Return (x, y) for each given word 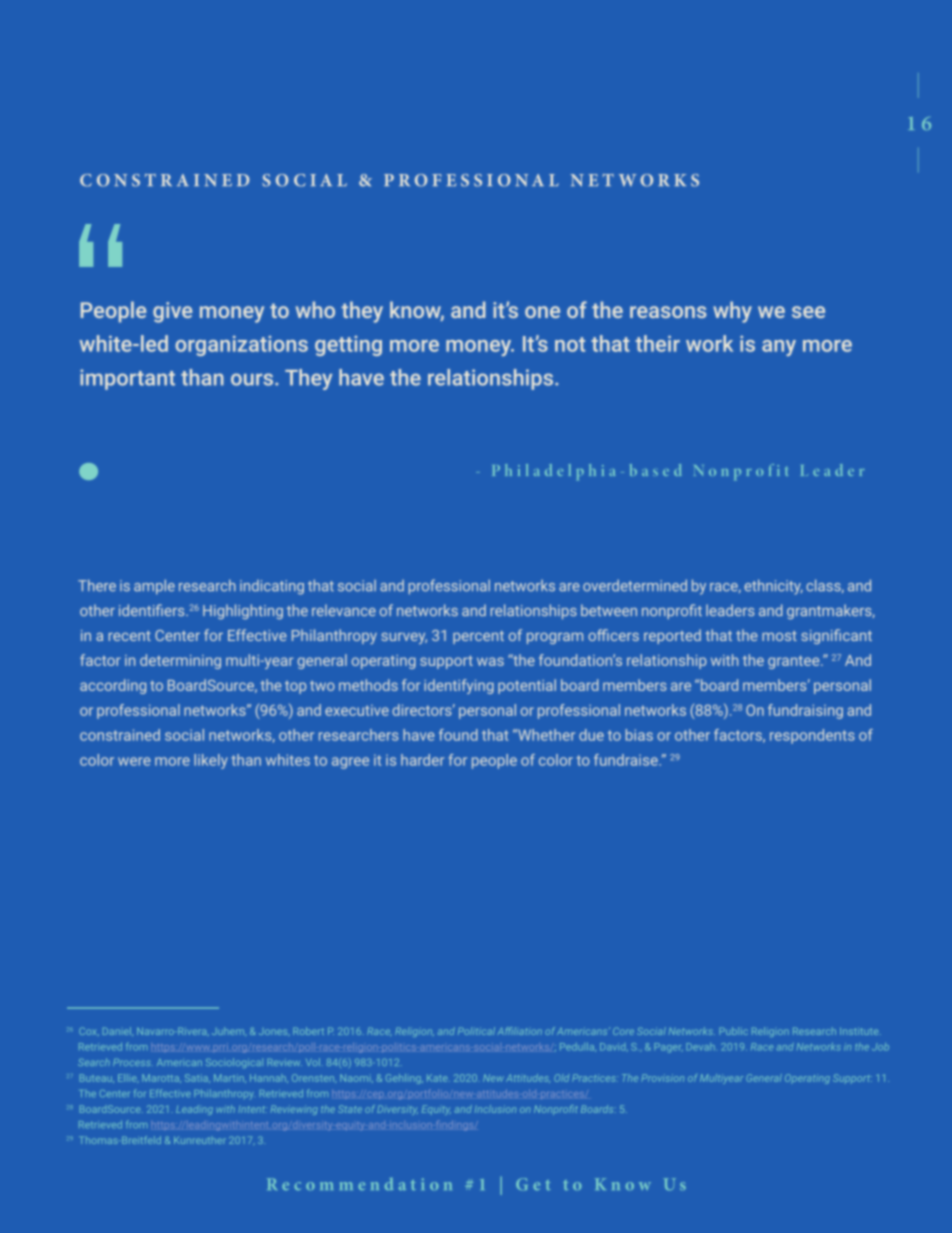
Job (880, 1047)
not (570, 344)
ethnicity (773, 587)
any (779, 348)
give (172, 312)
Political (476, 1031)
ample (154, 587)
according (113, 686)
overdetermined (635, 585)
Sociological (234, 1063)
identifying (459, 686)
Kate (438, 1078)
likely (211, 761)
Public (734, 1031)
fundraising (805, 711)
